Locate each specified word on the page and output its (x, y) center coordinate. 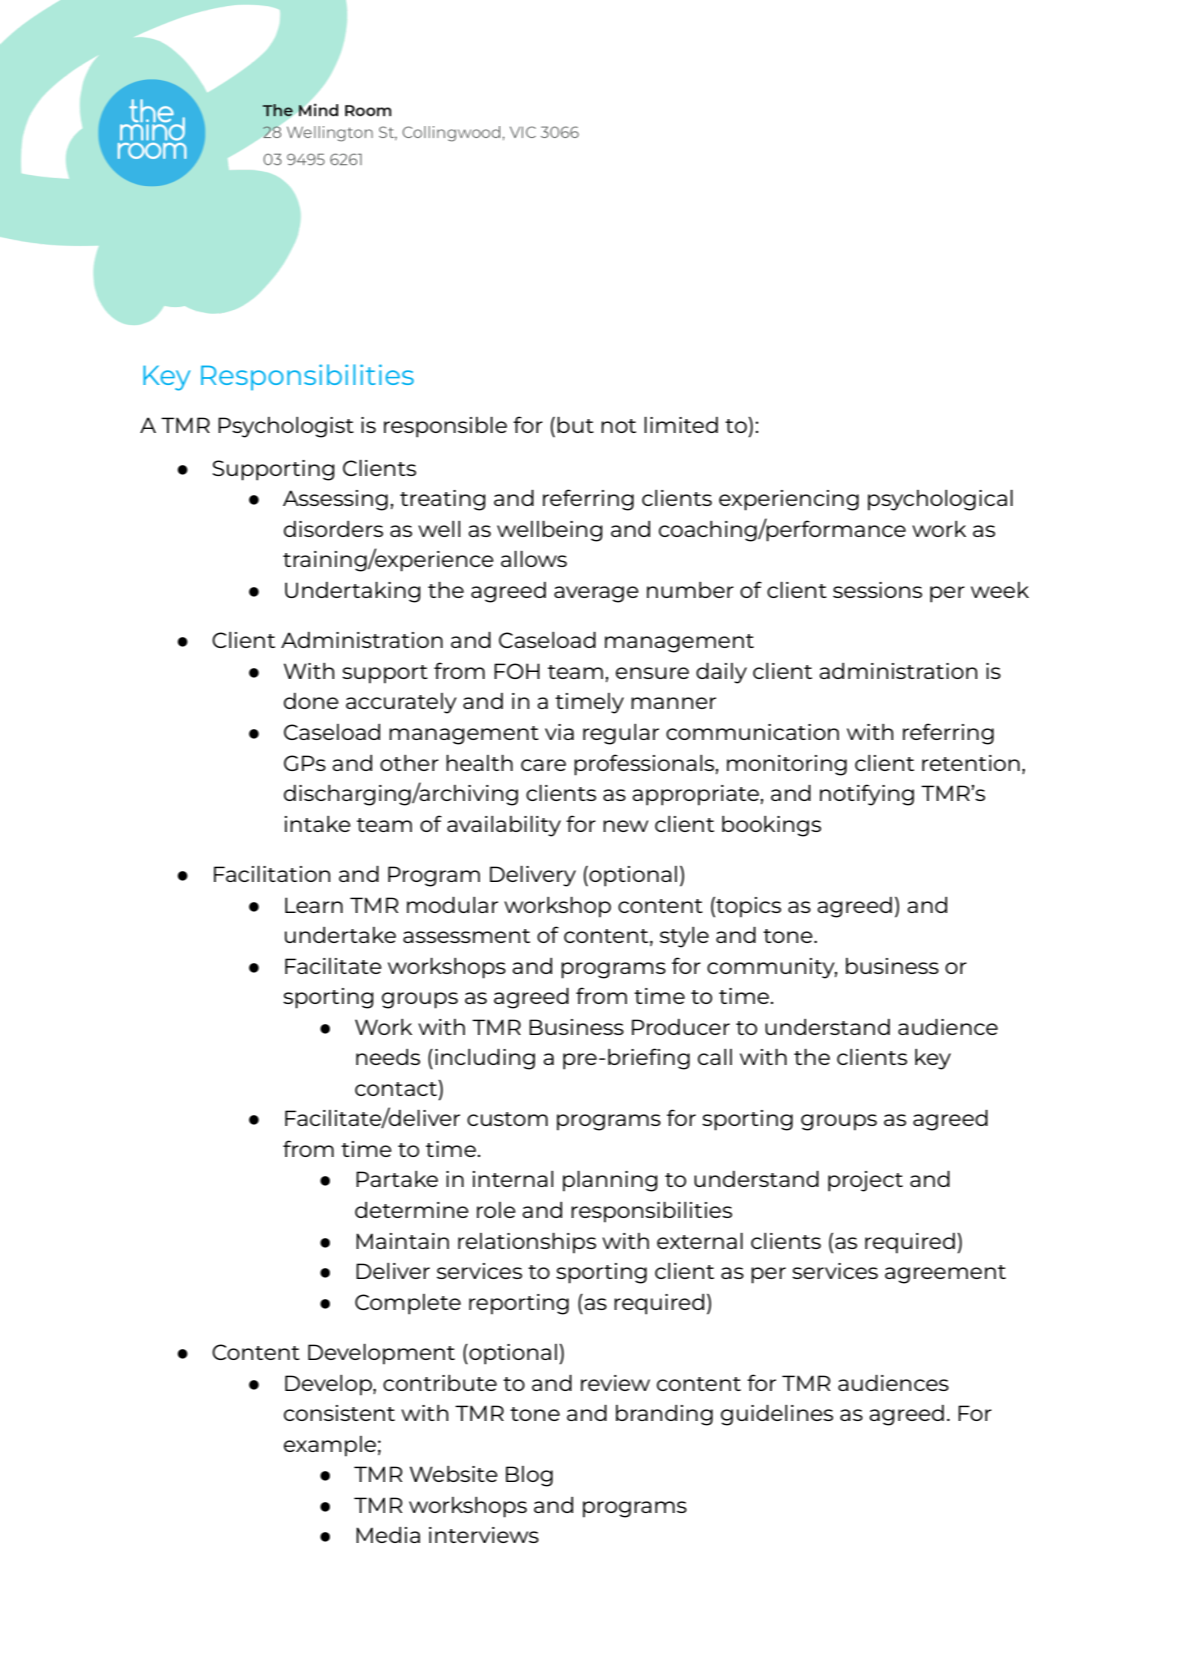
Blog (529, 1476)
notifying (867, 795)
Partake (397, 1179)
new (625, 826)
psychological (940, 500)
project (865, 1181)
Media (388, 1535)
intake (318, 824)
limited (681, 425)
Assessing (335, 500)
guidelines (777, 1415)
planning (610, 1181)
